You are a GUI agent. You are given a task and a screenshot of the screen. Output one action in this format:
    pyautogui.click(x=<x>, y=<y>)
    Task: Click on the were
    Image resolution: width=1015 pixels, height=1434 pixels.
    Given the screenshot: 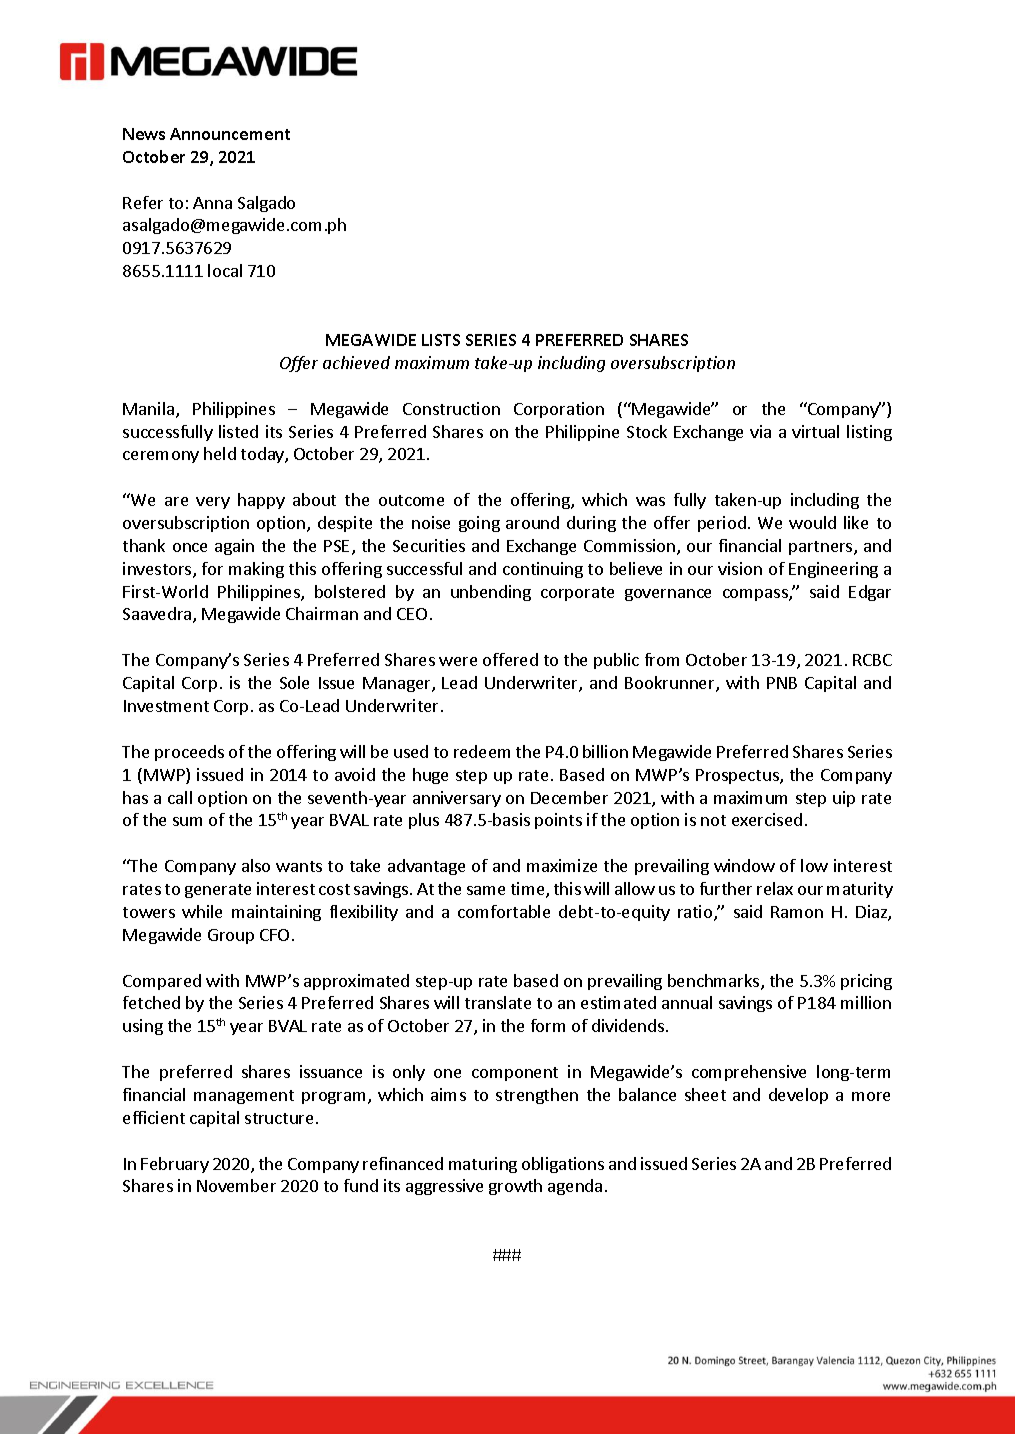 What is the action you would take?
    pyautogui.click(x=458, y=661)
